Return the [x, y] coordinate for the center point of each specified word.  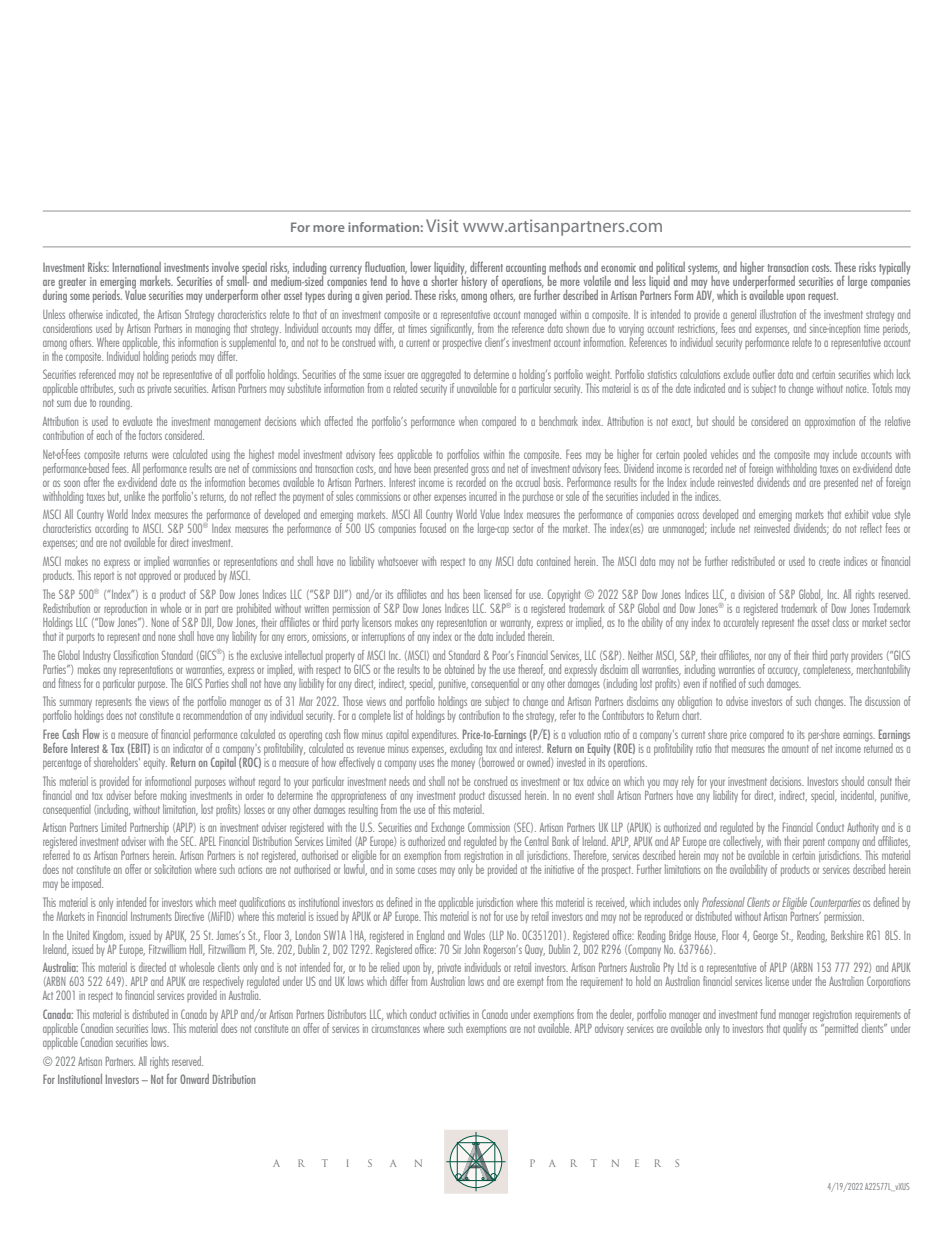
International [137, 267]
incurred [483, 496]
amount [795, 749]
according [111, 529]
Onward [194, 1079]
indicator [188, 746]
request [823, 297]
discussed [505, 795]
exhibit [856, 514]
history [474, 281]
